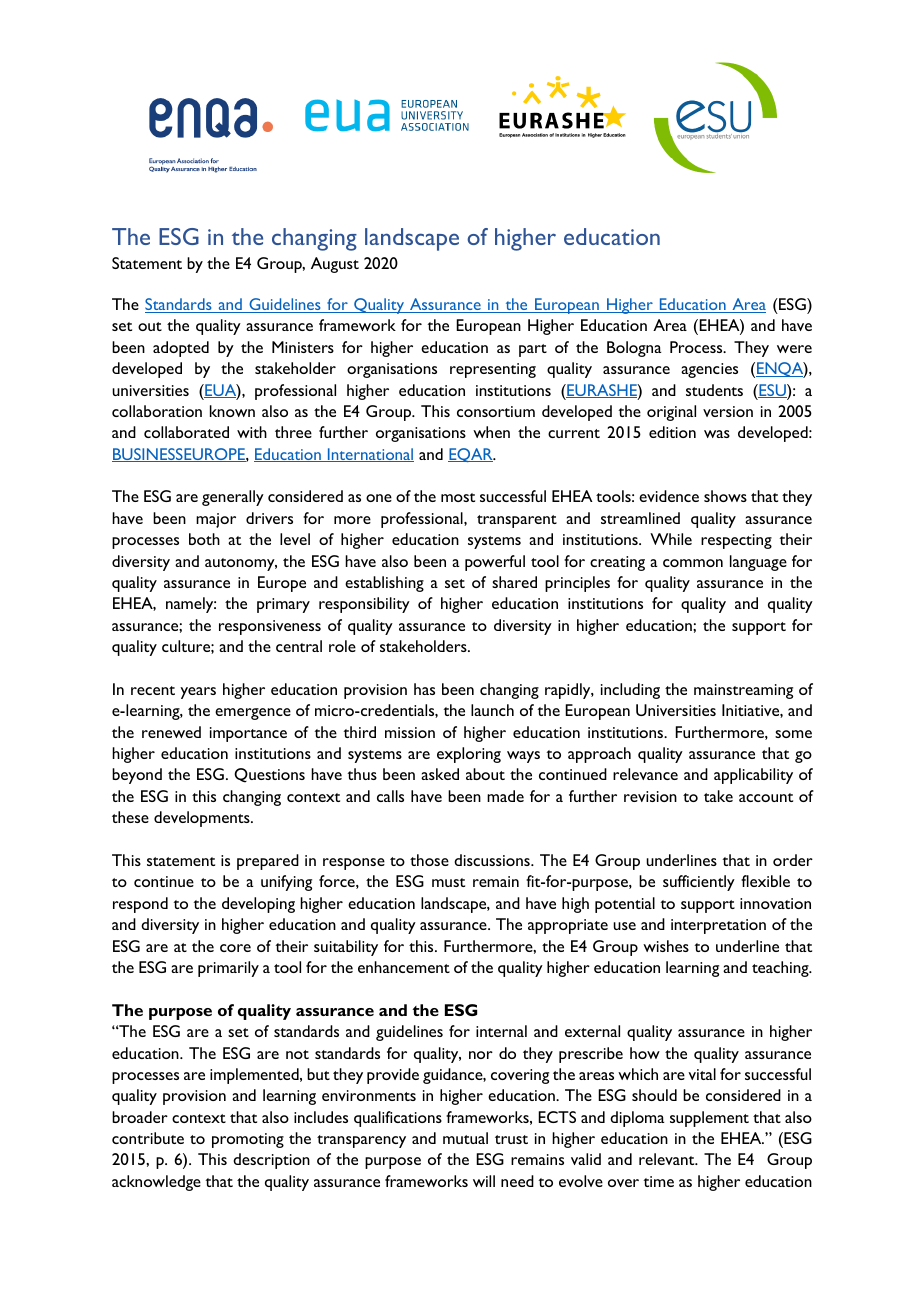 Image resolution: width=924 pixels, height=1308 pixels. Describe the element at coordinates (709, 370) in the screenshot. I see `agencies` at that location.
